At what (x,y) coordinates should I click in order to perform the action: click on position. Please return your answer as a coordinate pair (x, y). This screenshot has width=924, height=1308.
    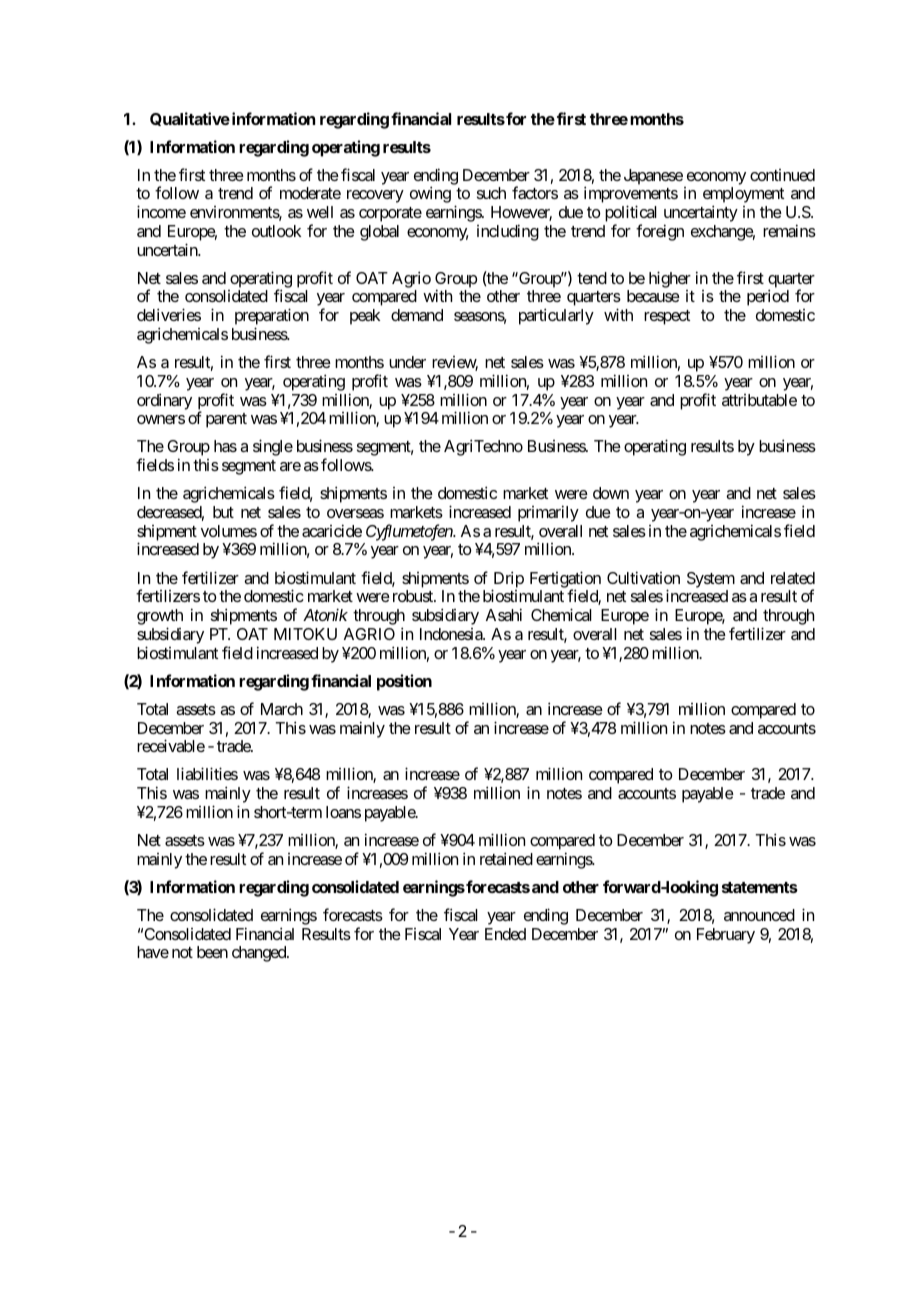
    Looking at the image, I should click on (404, 682).
